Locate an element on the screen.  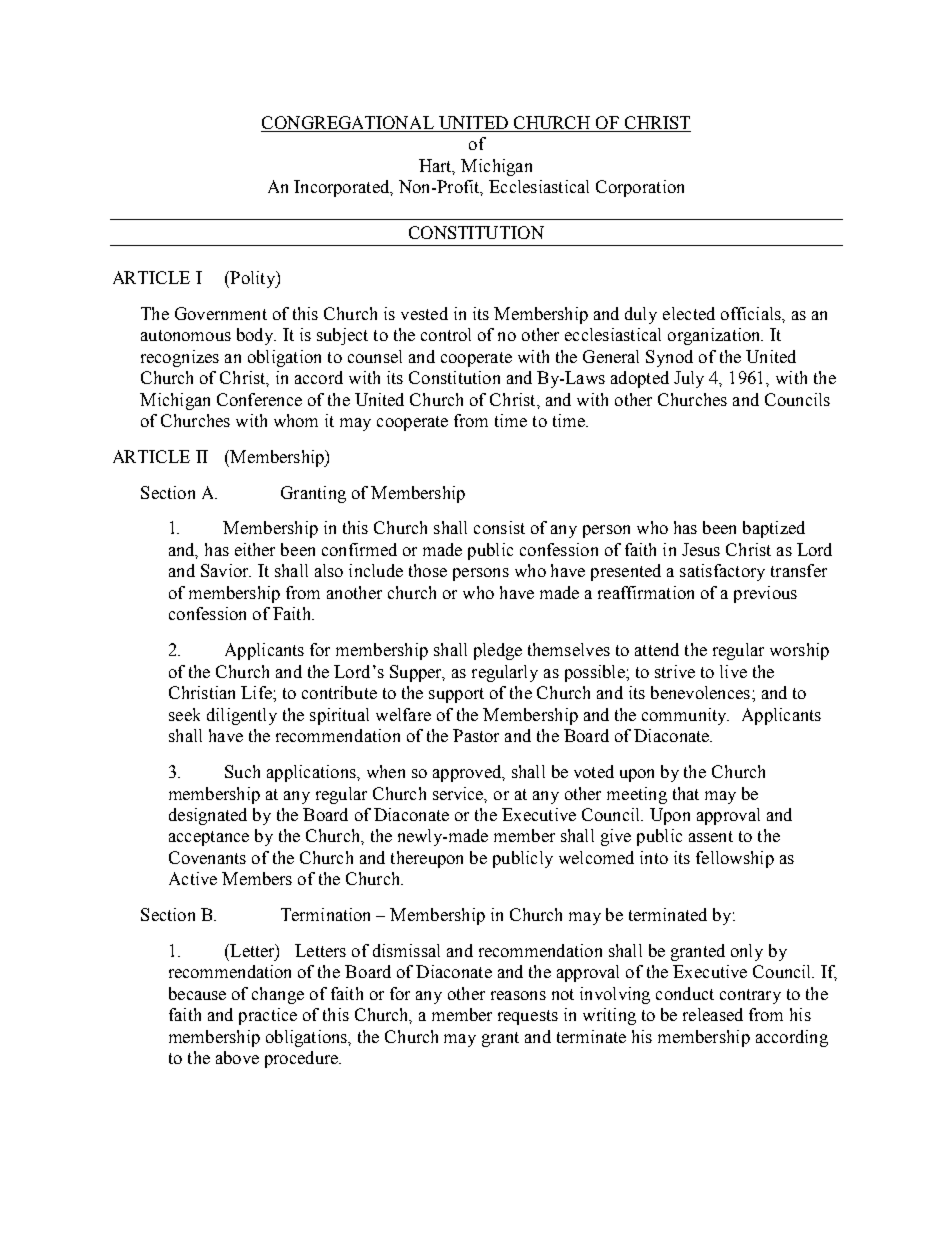
Corporation is located at coordinates (640, 188).
